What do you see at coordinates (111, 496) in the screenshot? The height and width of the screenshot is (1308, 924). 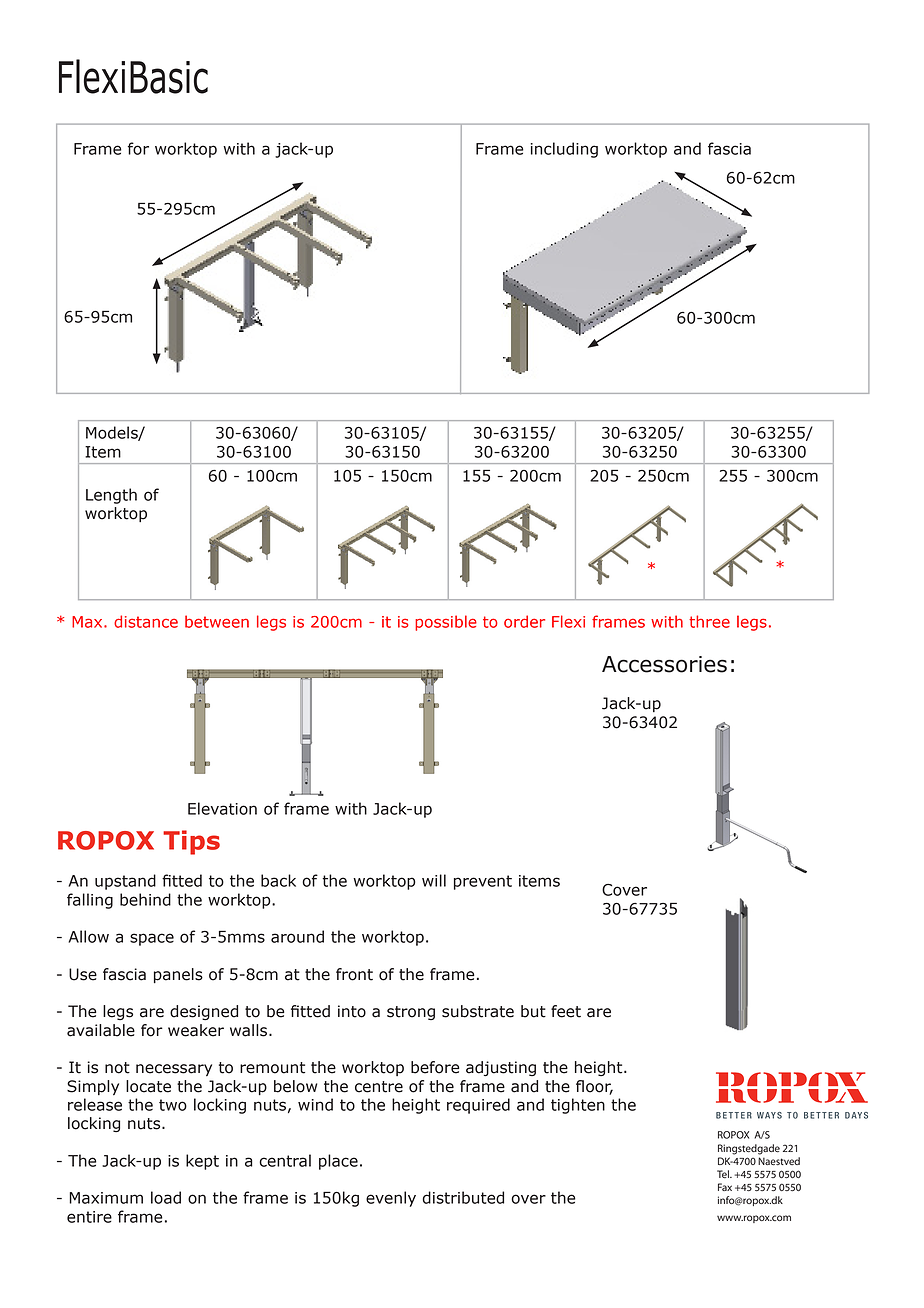 I see `Length` at bounding box center [111, 496].
